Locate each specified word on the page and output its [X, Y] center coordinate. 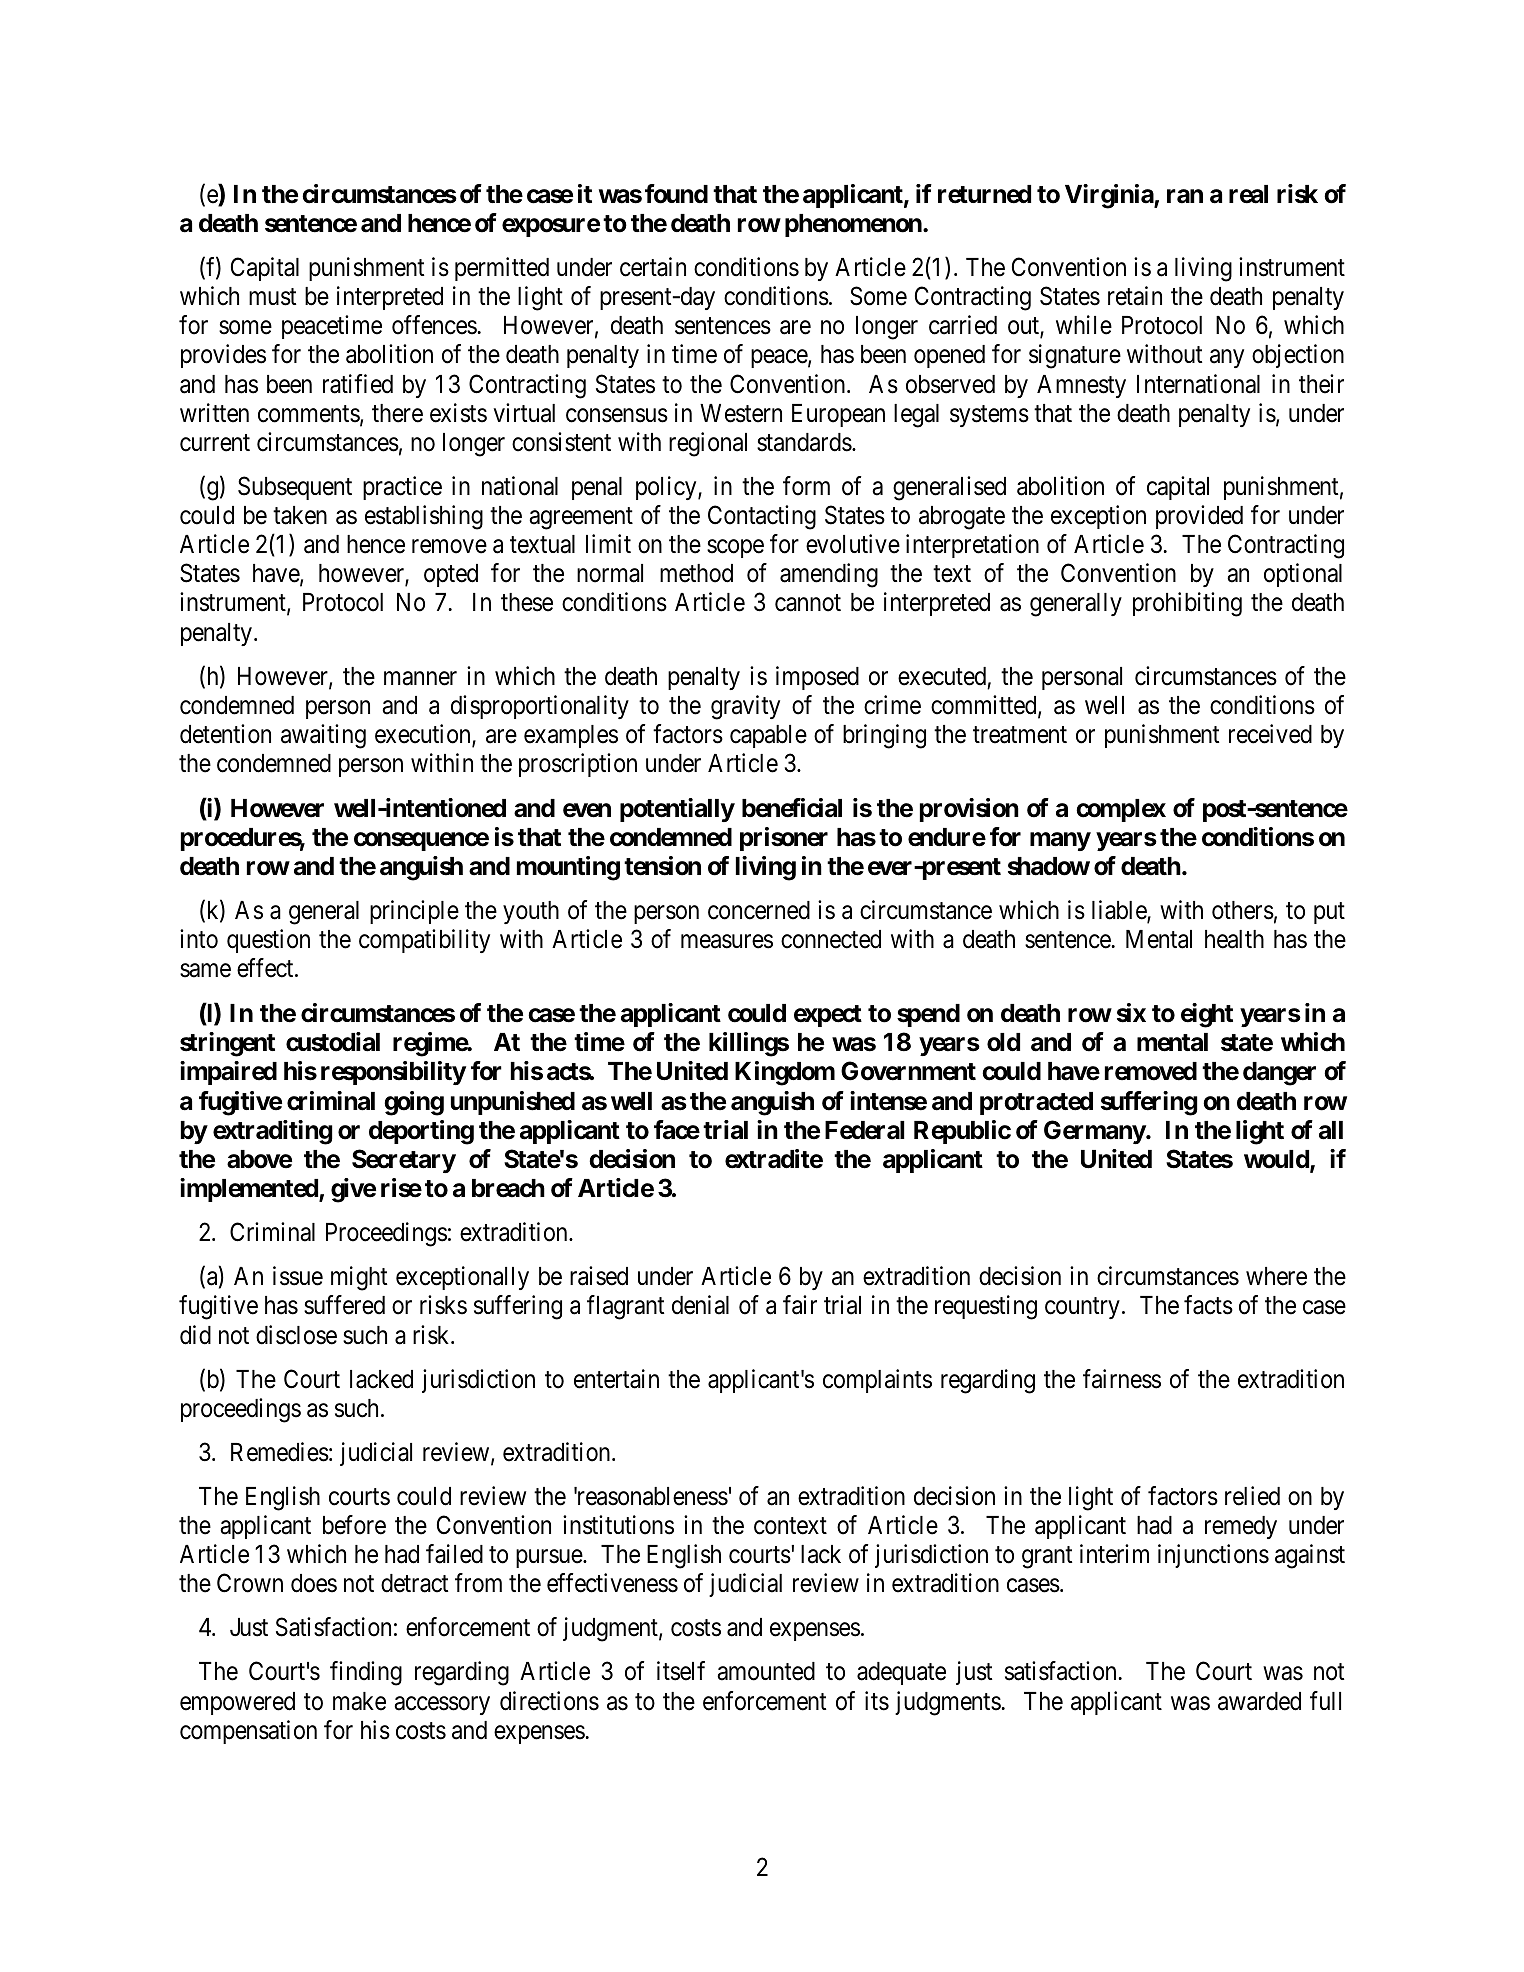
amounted [766, 1671]
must [272, 297]
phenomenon [854, 225]
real [1248, 194]
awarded [1259, 1701]
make [359, 1701]
